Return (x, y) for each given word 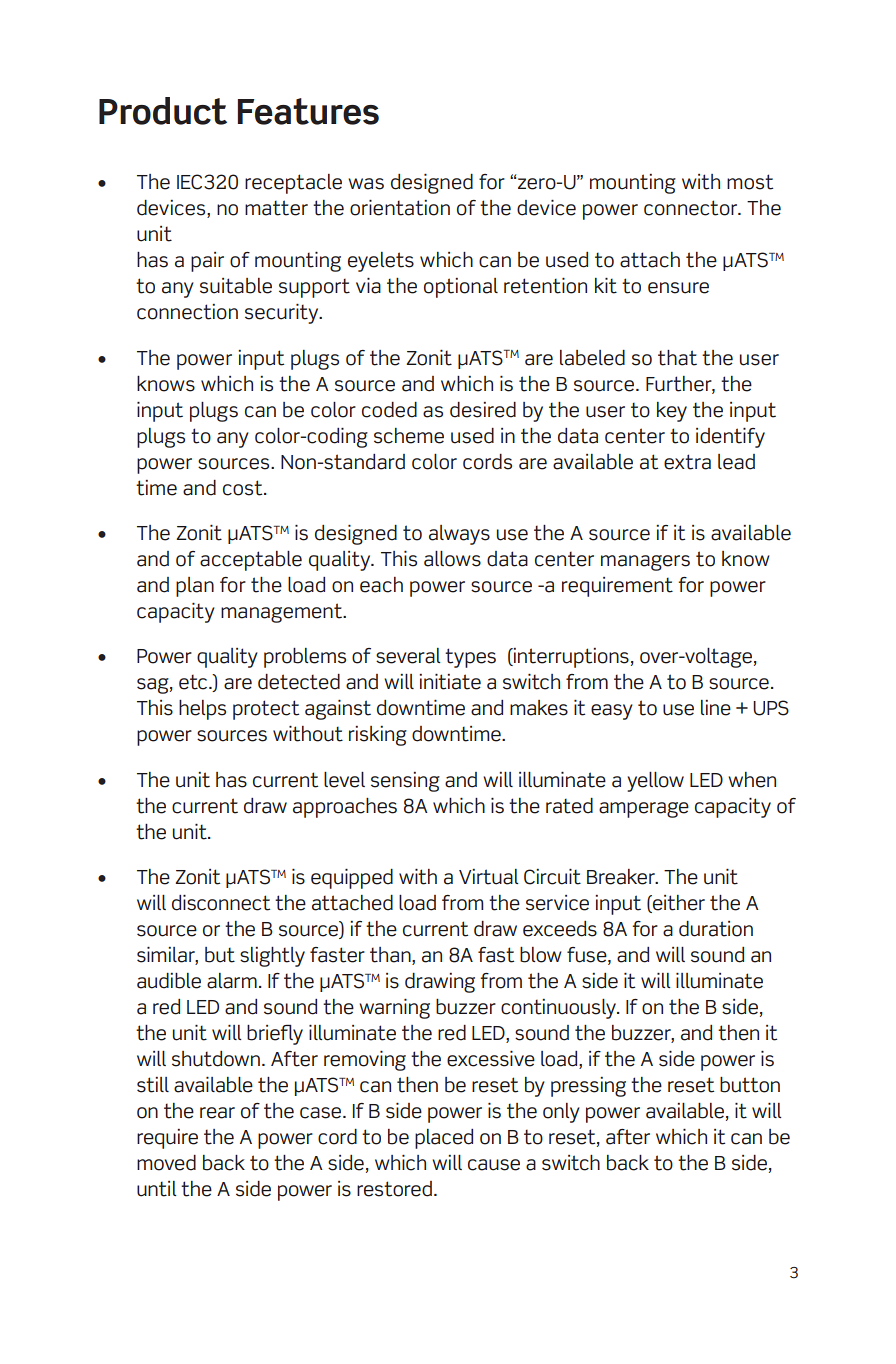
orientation (400, 208)
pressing (588, 1087)
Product (163, 111)
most (750, 182)
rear (217, 1113)
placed (444, 1139)
